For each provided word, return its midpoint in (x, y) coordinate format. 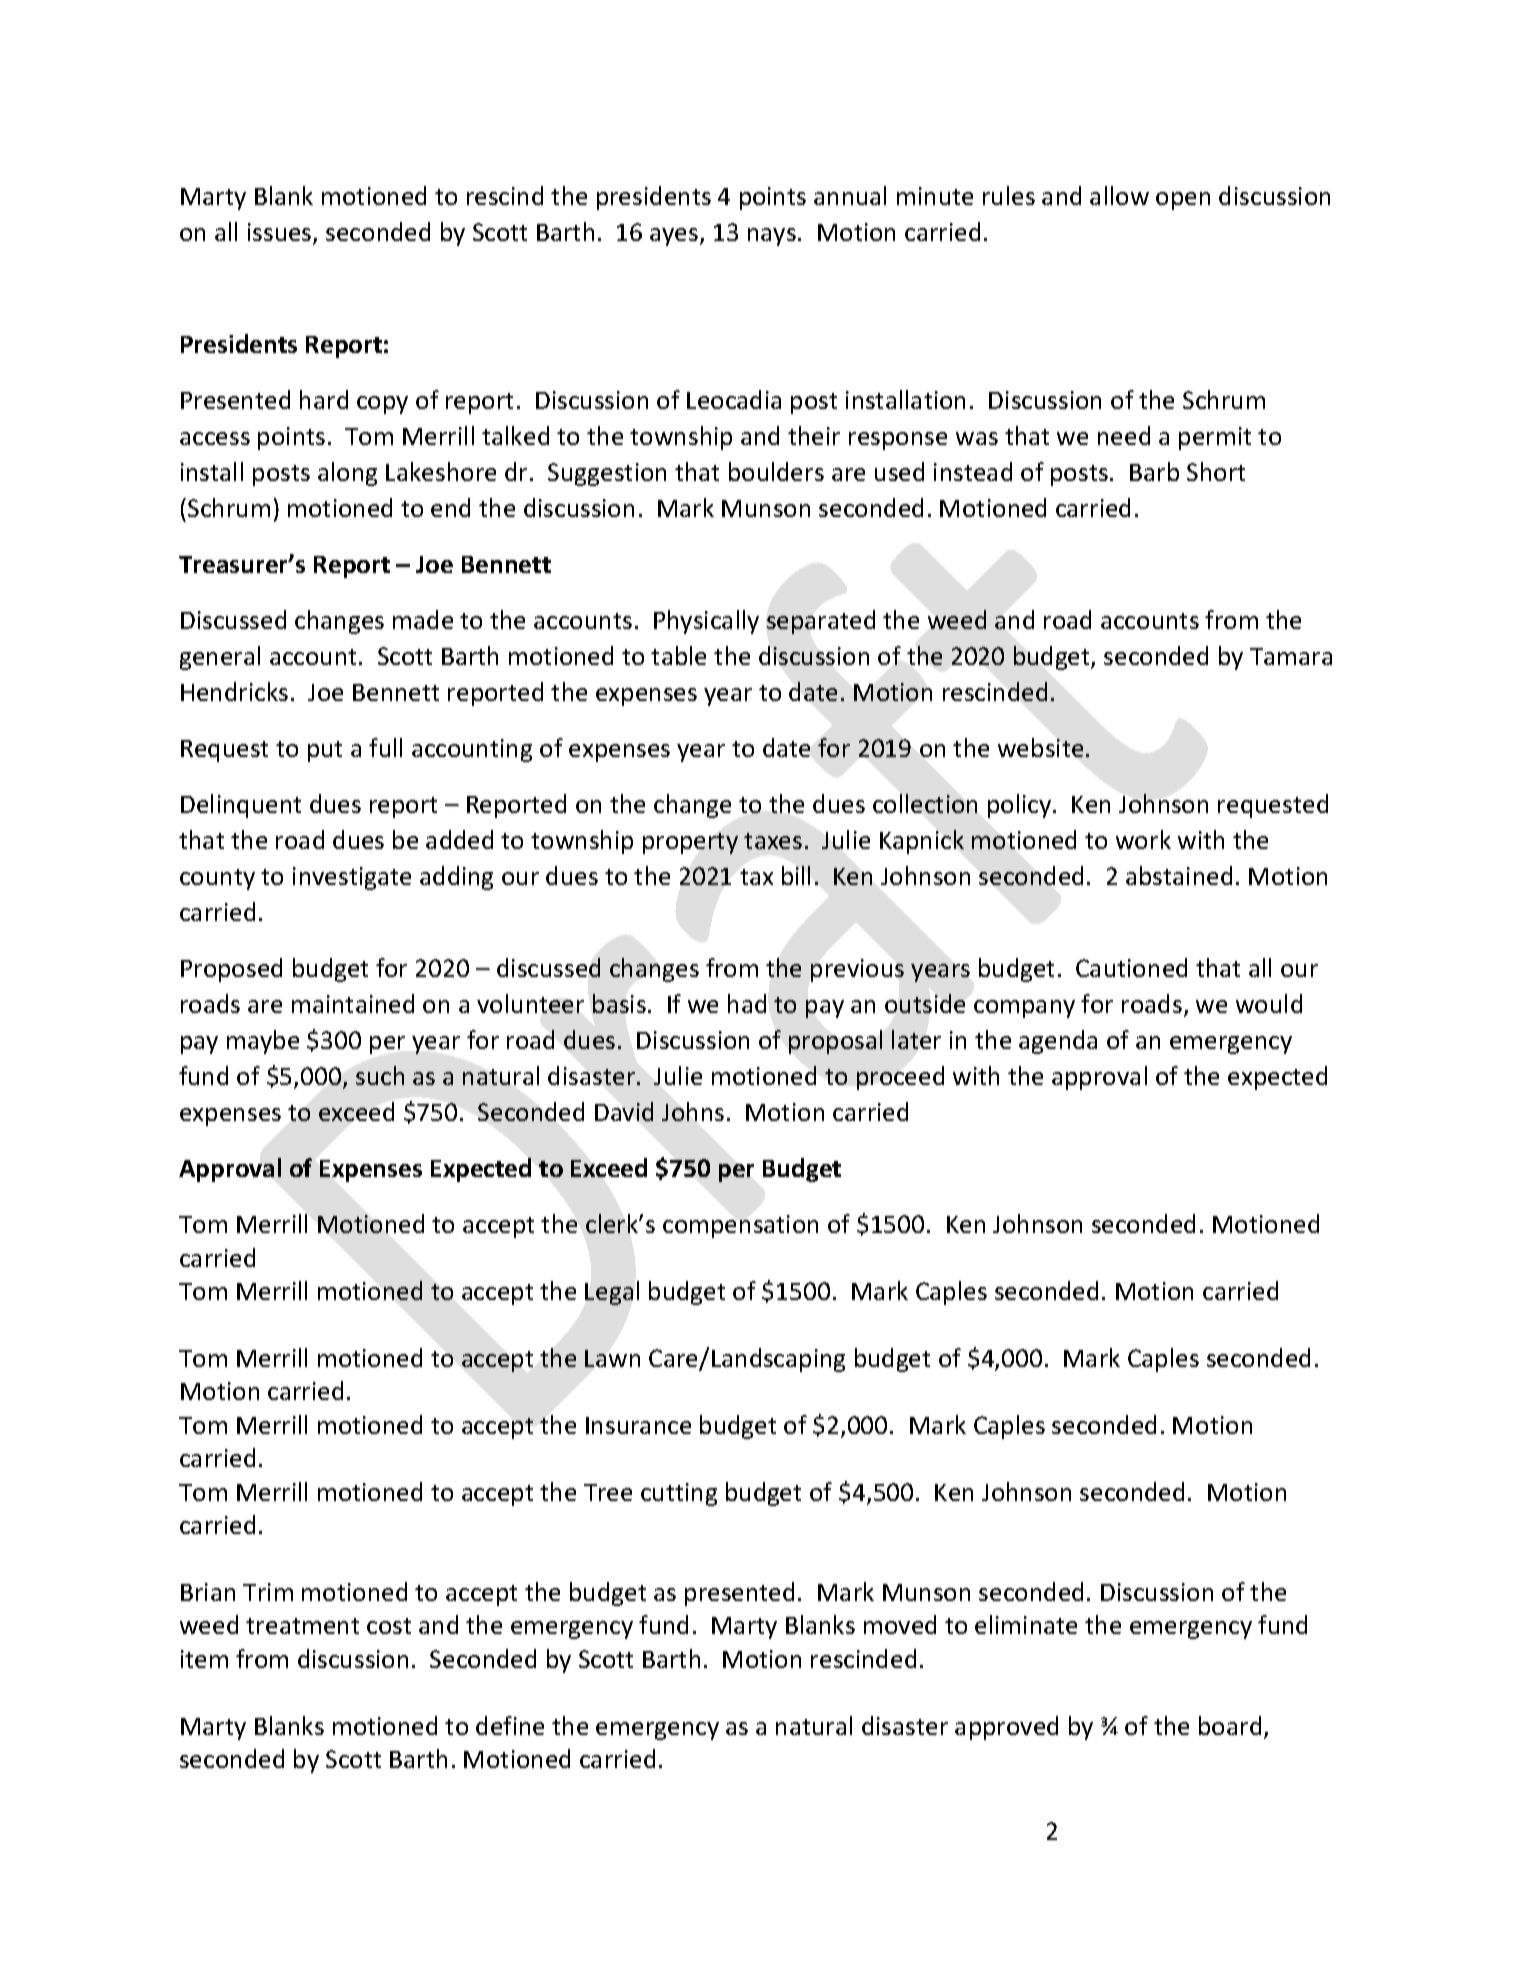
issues (281, 233)
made (423, 619)
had (747, 1003)
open (1183, 201)
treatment (302, 1626)
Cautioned (1131, 967)
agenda (1058, 1042)
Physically (706, 622)
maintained (353, 1003)
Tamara (1291, 656)
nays (772, 237)
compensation (740, 1226)
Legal (612, 1293)
